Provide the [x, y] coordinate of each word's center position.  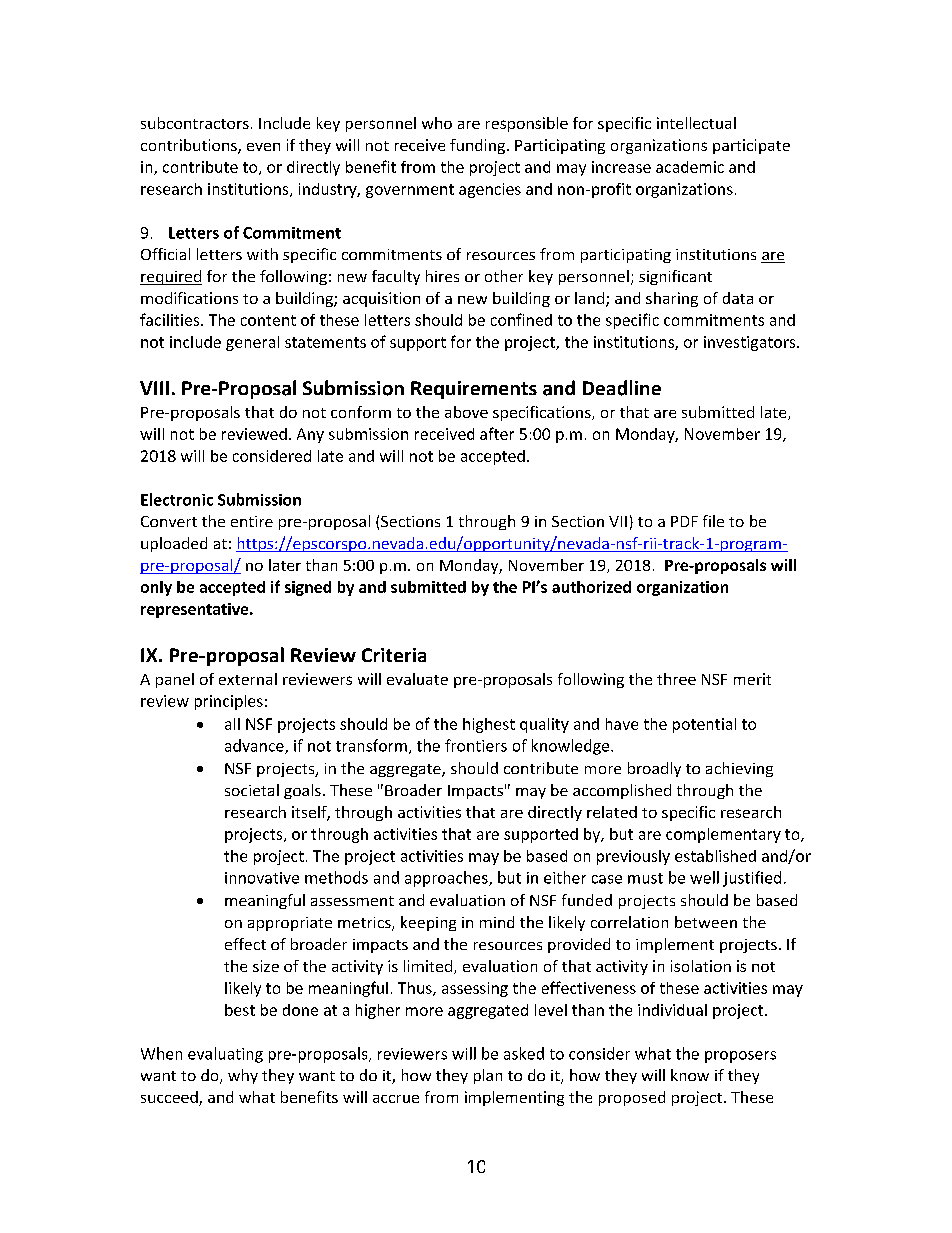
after [497, 433]
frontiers [476, 745]
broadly [654, 769]
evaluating [225, 1055]
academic [690, 167]
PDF [684, 521]
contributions [190, 146]
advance [255, 746]
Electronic [177, 499]
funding [477, 146]
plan [488, 1076]
